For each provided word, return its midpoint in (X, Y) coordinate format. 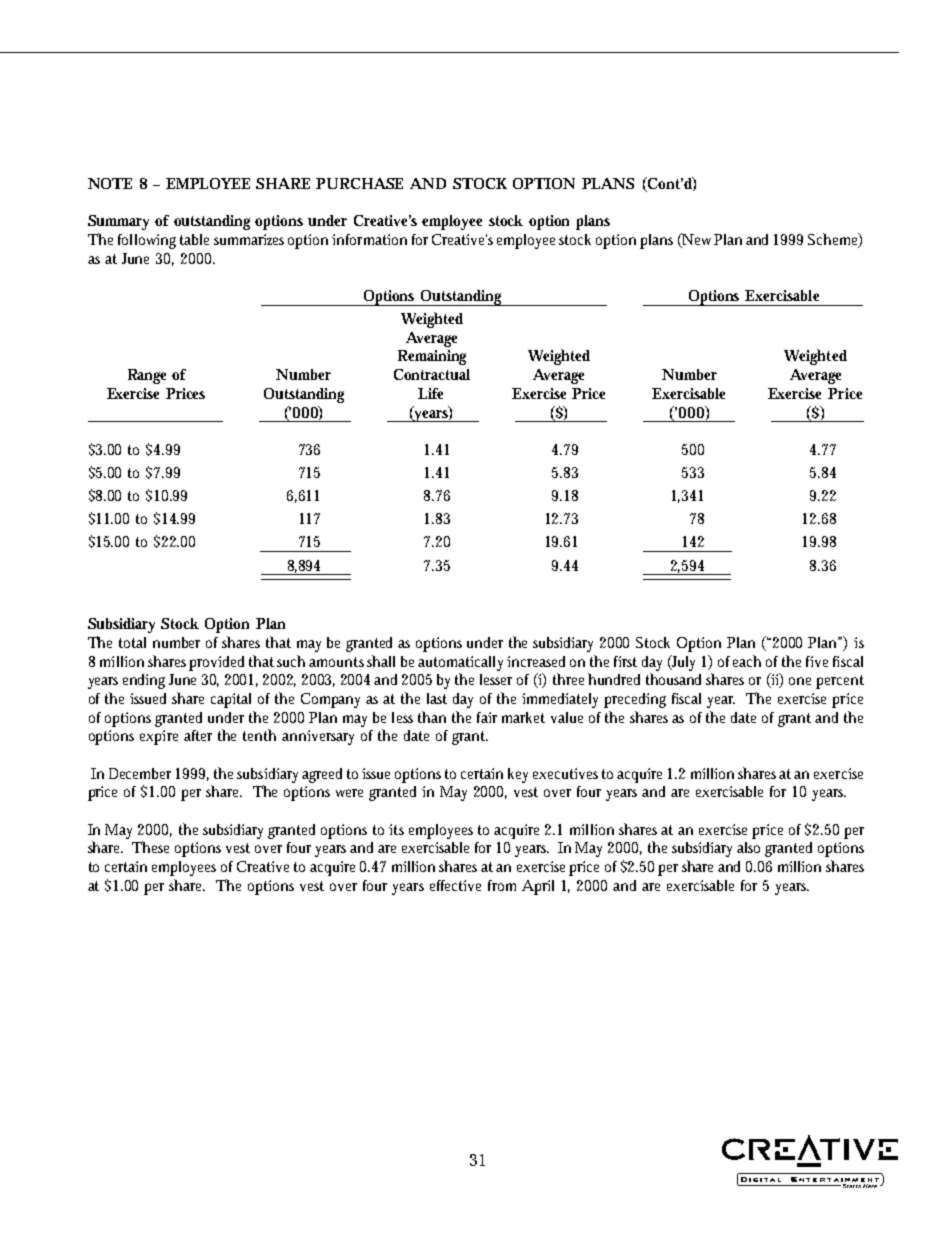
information (369, 239)
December (140, 773)
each (747, 661)
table (194, 239)
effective (455, 885)
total (132, 642)
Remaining (432, 357)
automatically (460, 663)
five (817, 661)
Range (147, 376)
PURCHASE (359, 183)
